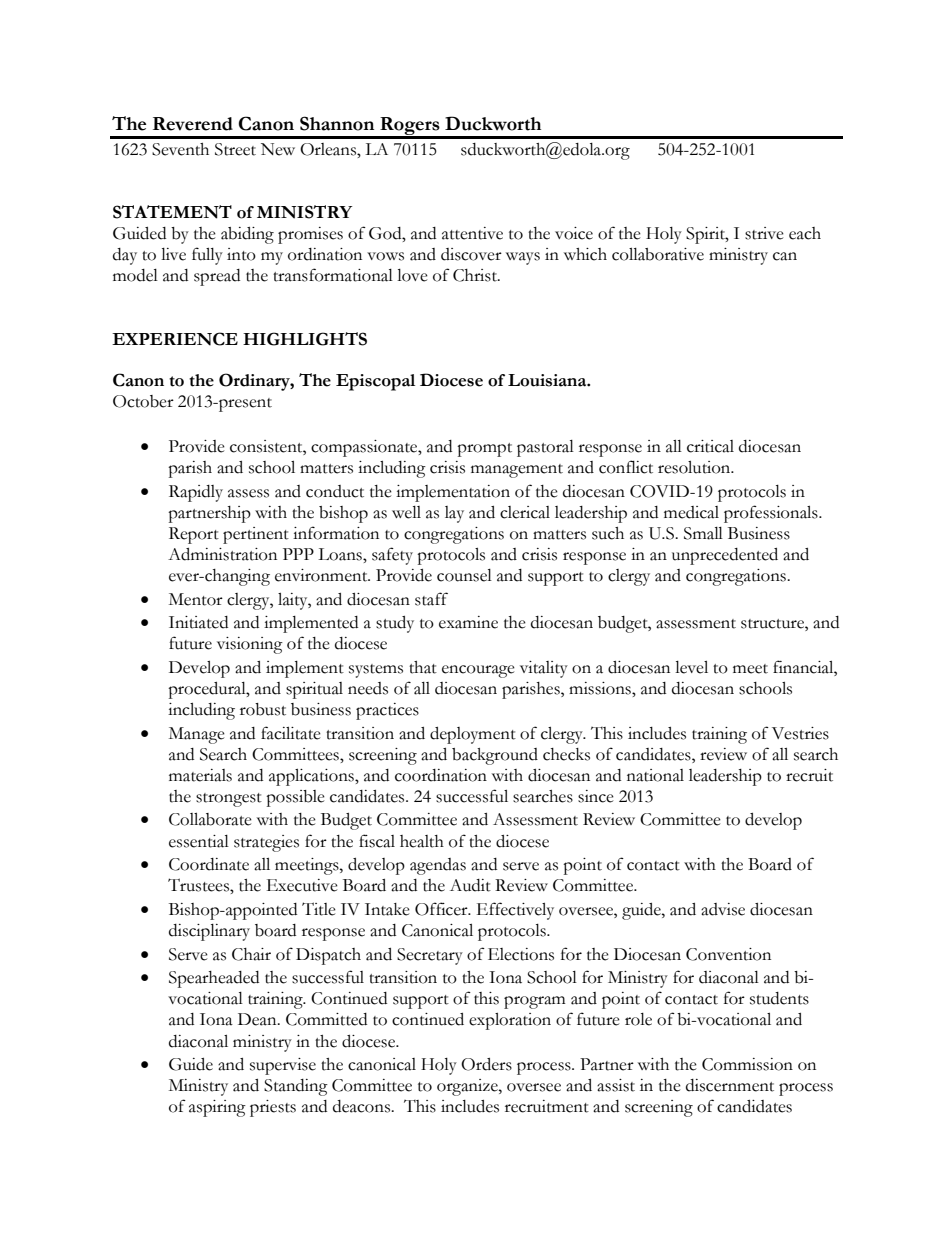 Image resolution: width=952 pixels, height=1233 pixels. Describe the element at coordinates (198, 622) in the page. I see `Initiated` at that location.
